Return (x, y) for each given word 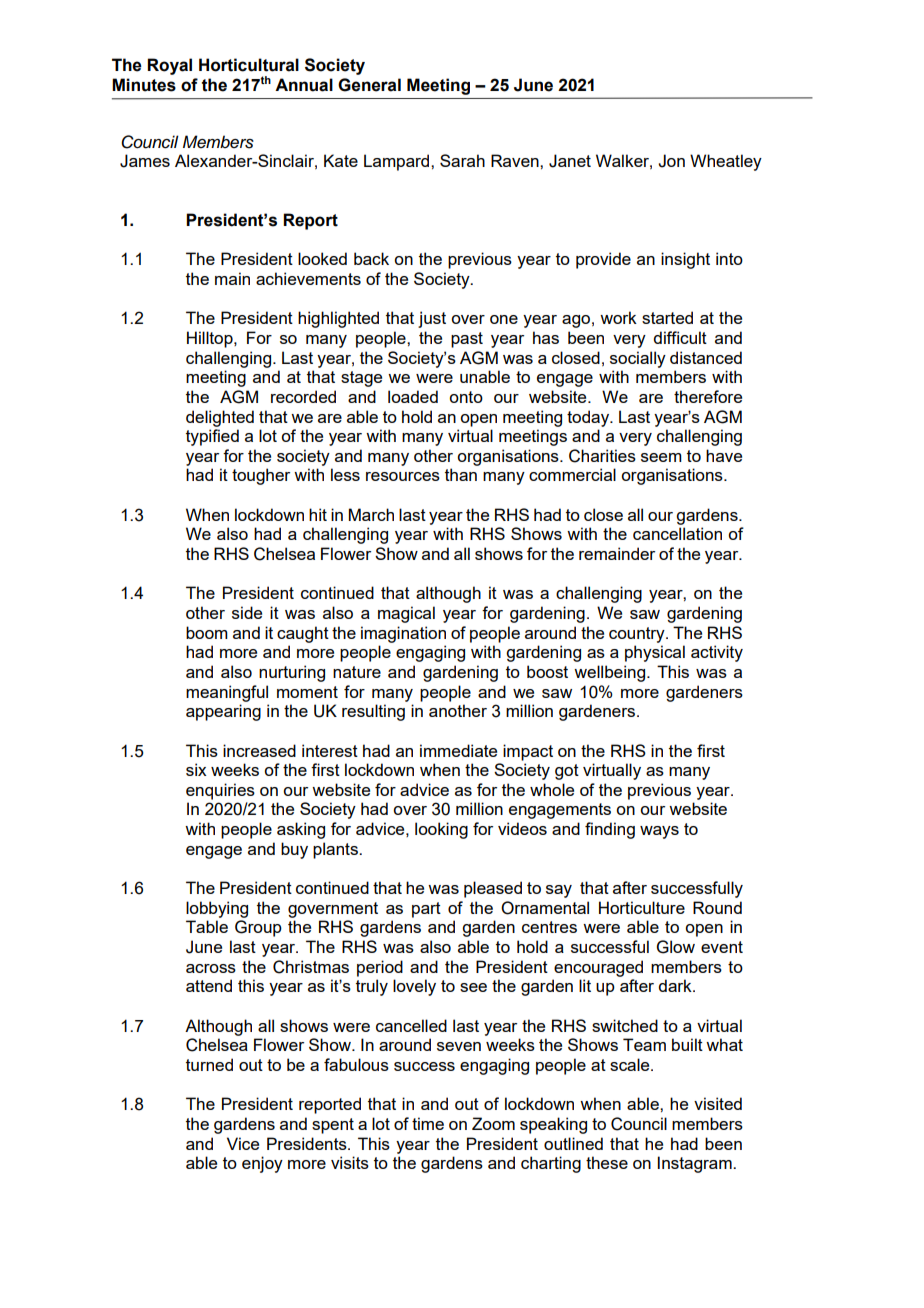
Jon (671, 161)
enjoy (262, 1164)
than (461, 474)
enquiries (220, 791)
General (369, 85)
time (428, 1123)
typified (212, 437)
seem (661, 457)
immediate (458, 750)
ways (659, 832)
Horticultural (249, 65)
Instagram (696, 1164)
